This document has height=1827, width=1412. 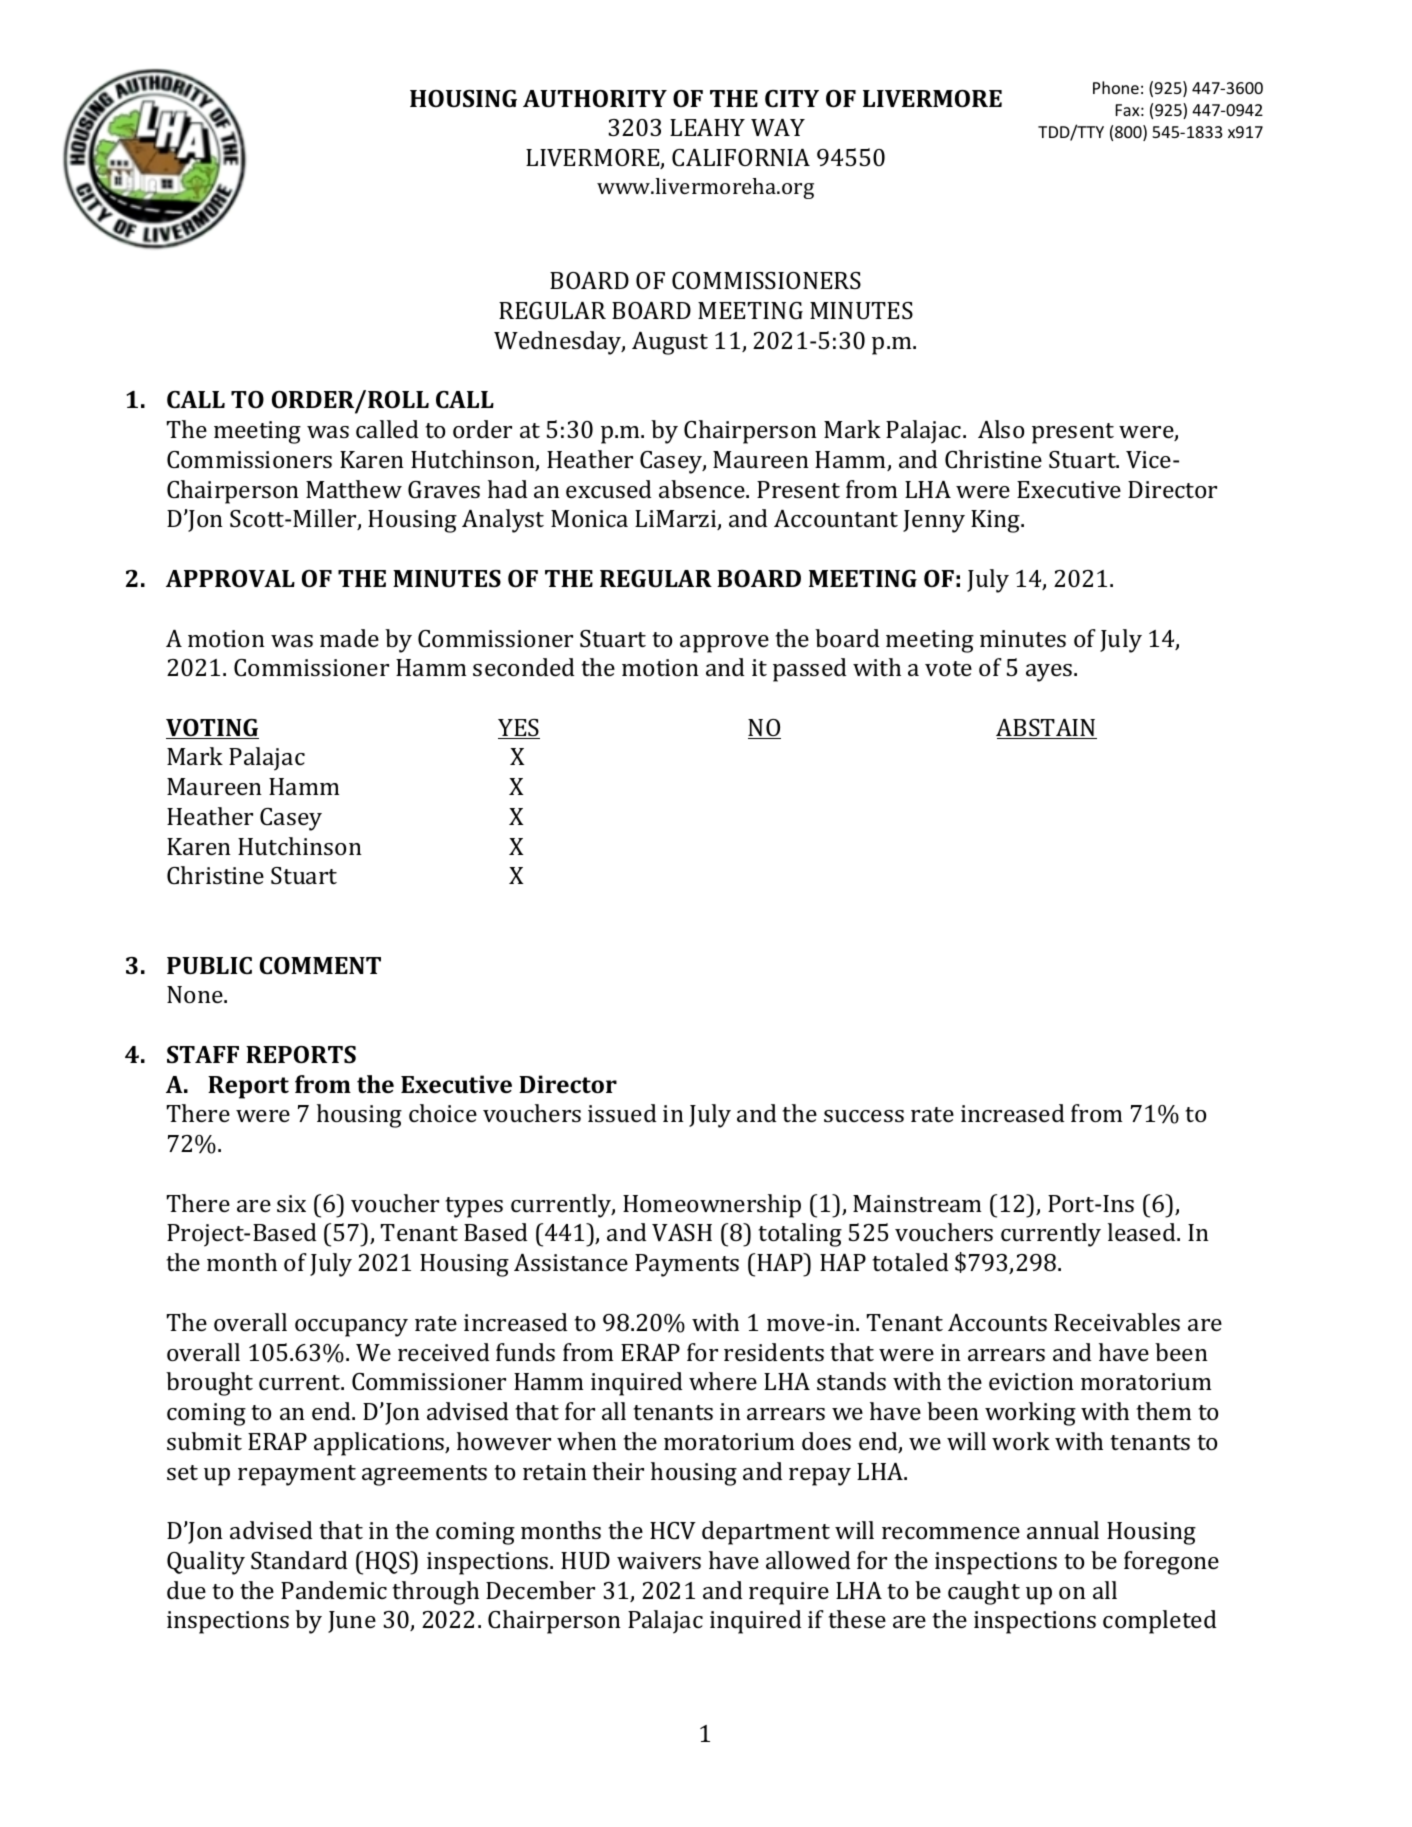 What do you see at coordinates (299, 1560) in the document?
I see `Standard` at bounding box center [299, 1560].
